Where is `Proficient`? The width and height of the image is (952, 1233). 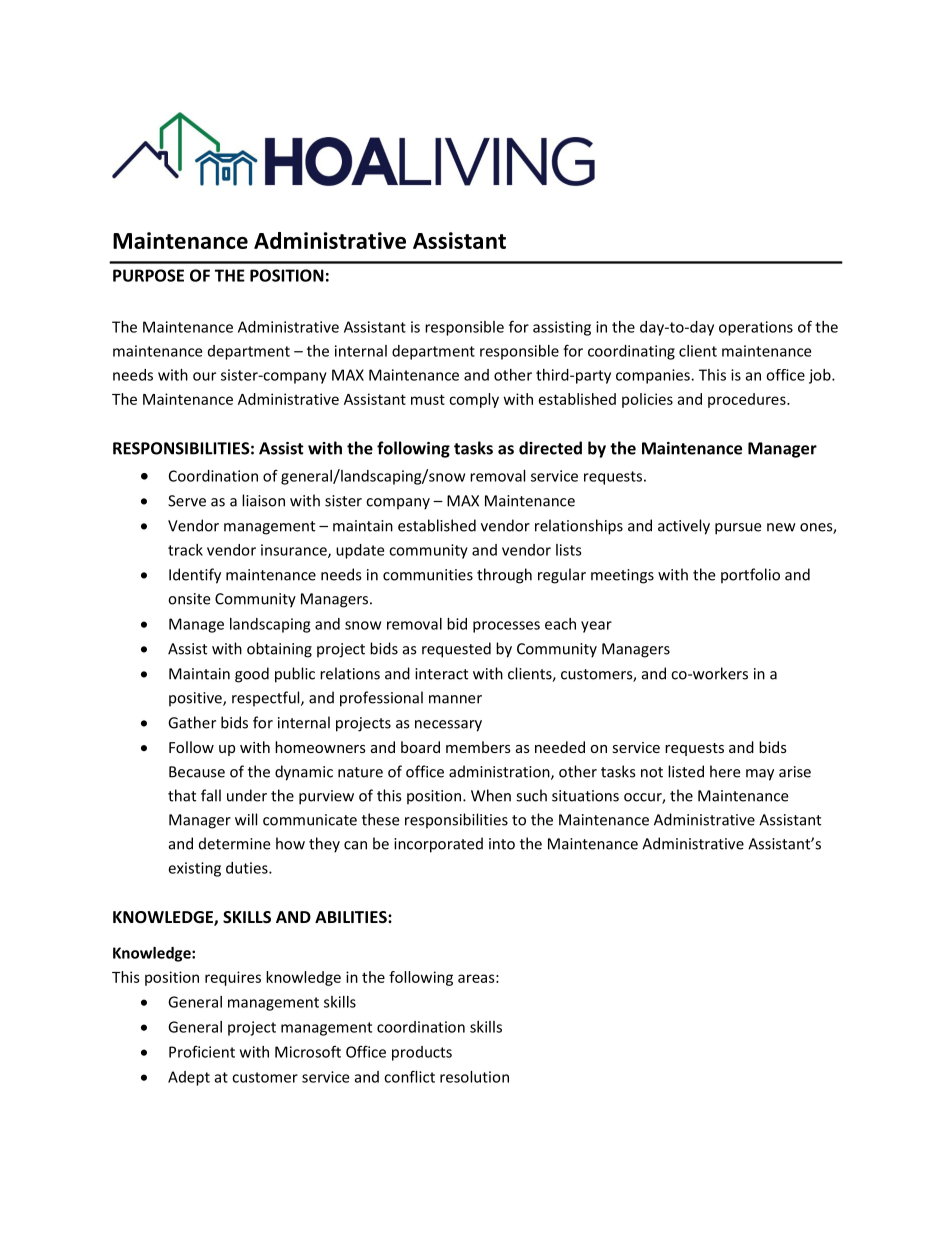
Proficient is located at coordinates (202, 1051).
